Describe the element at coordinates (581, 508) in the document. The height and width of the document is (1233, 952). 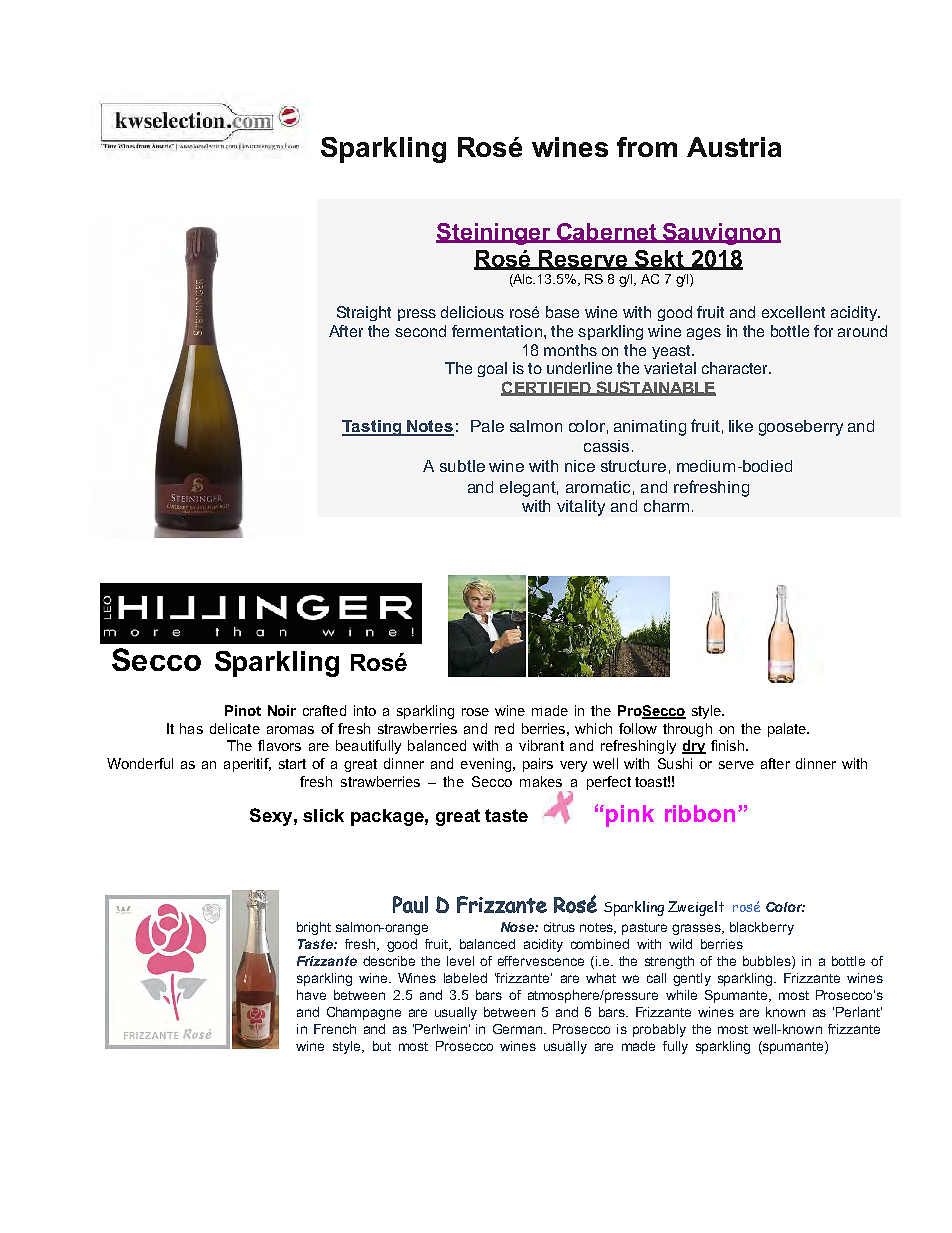
I see `vitality` at that location.
